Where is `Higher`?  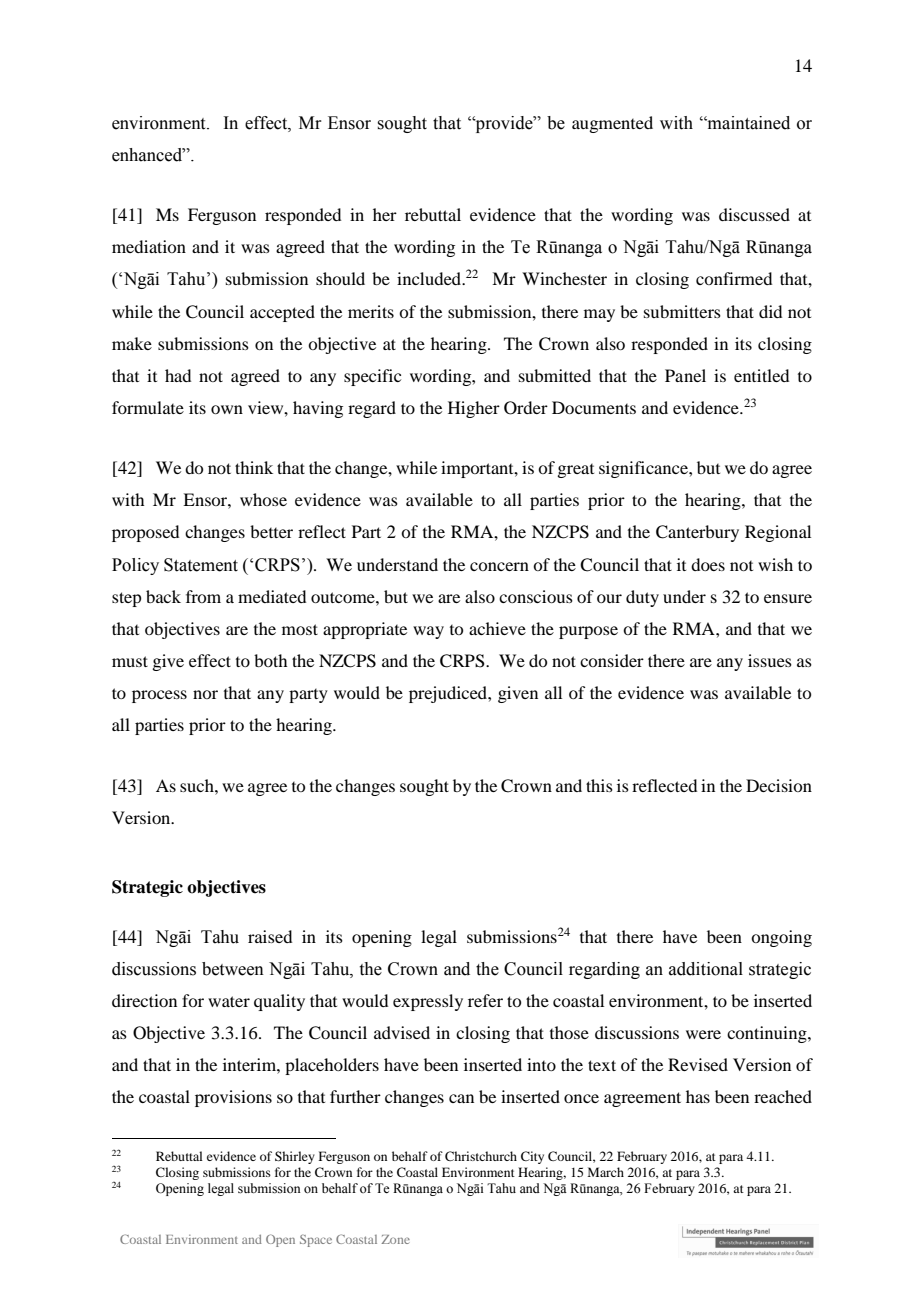 Higher is located at coordinates (474, 409).
